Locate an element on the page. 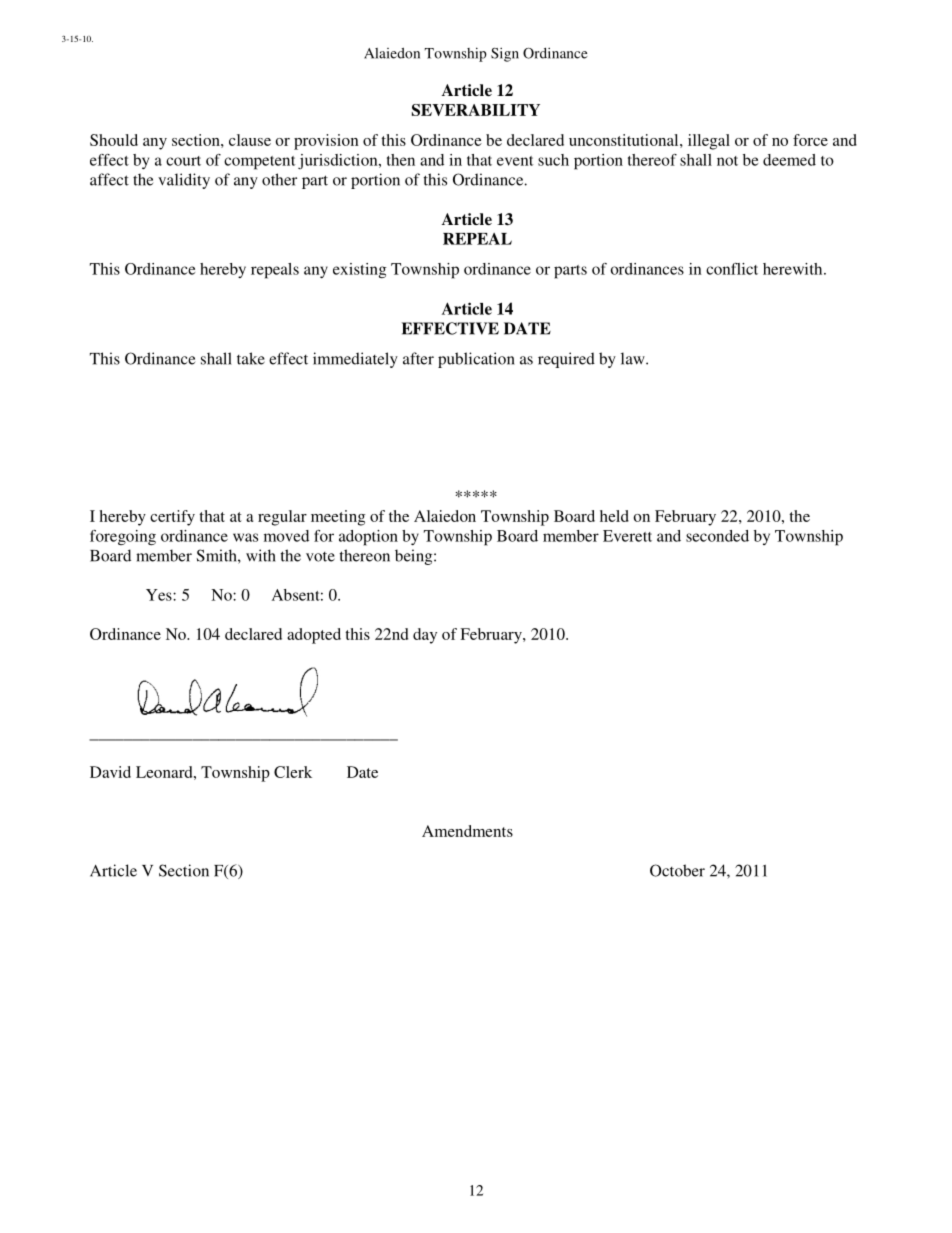 Image resolution: width=952 pixels, height=1233 pixels. Yes is located at coordinates (160, 595).
